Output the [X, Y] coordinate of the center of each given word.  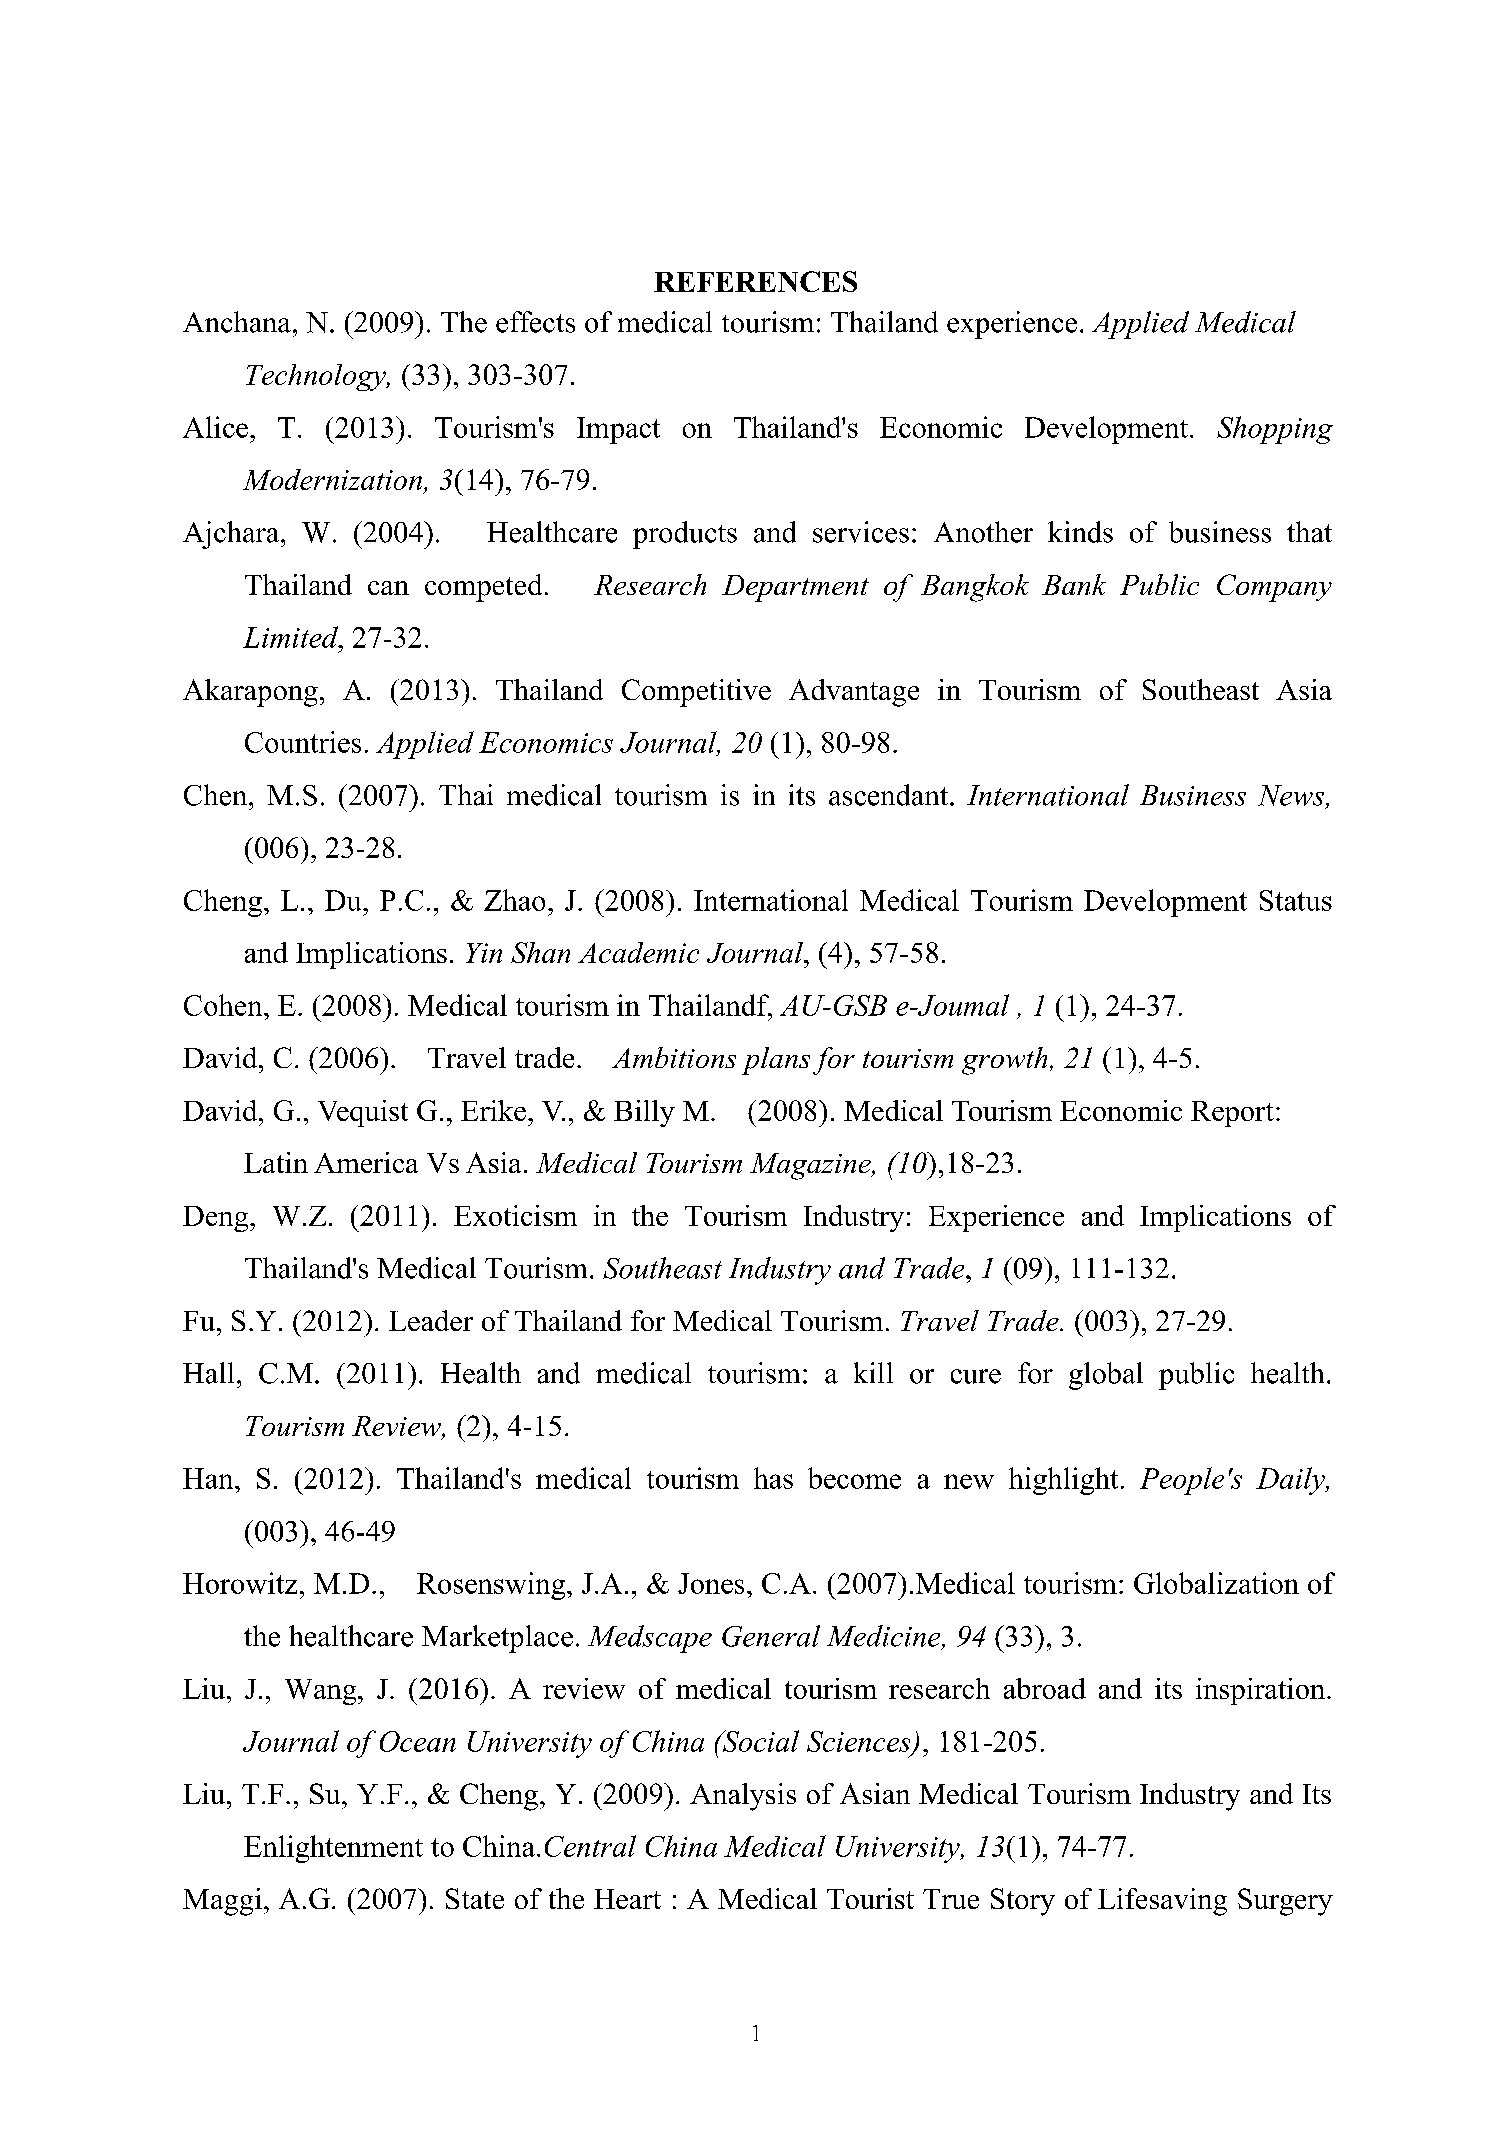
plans [776, 1061]
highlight [1063, 1481]
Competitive [696, 693]
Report [1232, 1114]
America [366, 1162]
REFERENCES [755, 281]
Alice [215, 427]
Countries [303, 742]
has [773, 1478]
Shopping [1275, 430]
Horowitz [240, 1583]
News [1292, 796]
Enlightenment [333, 1849]
